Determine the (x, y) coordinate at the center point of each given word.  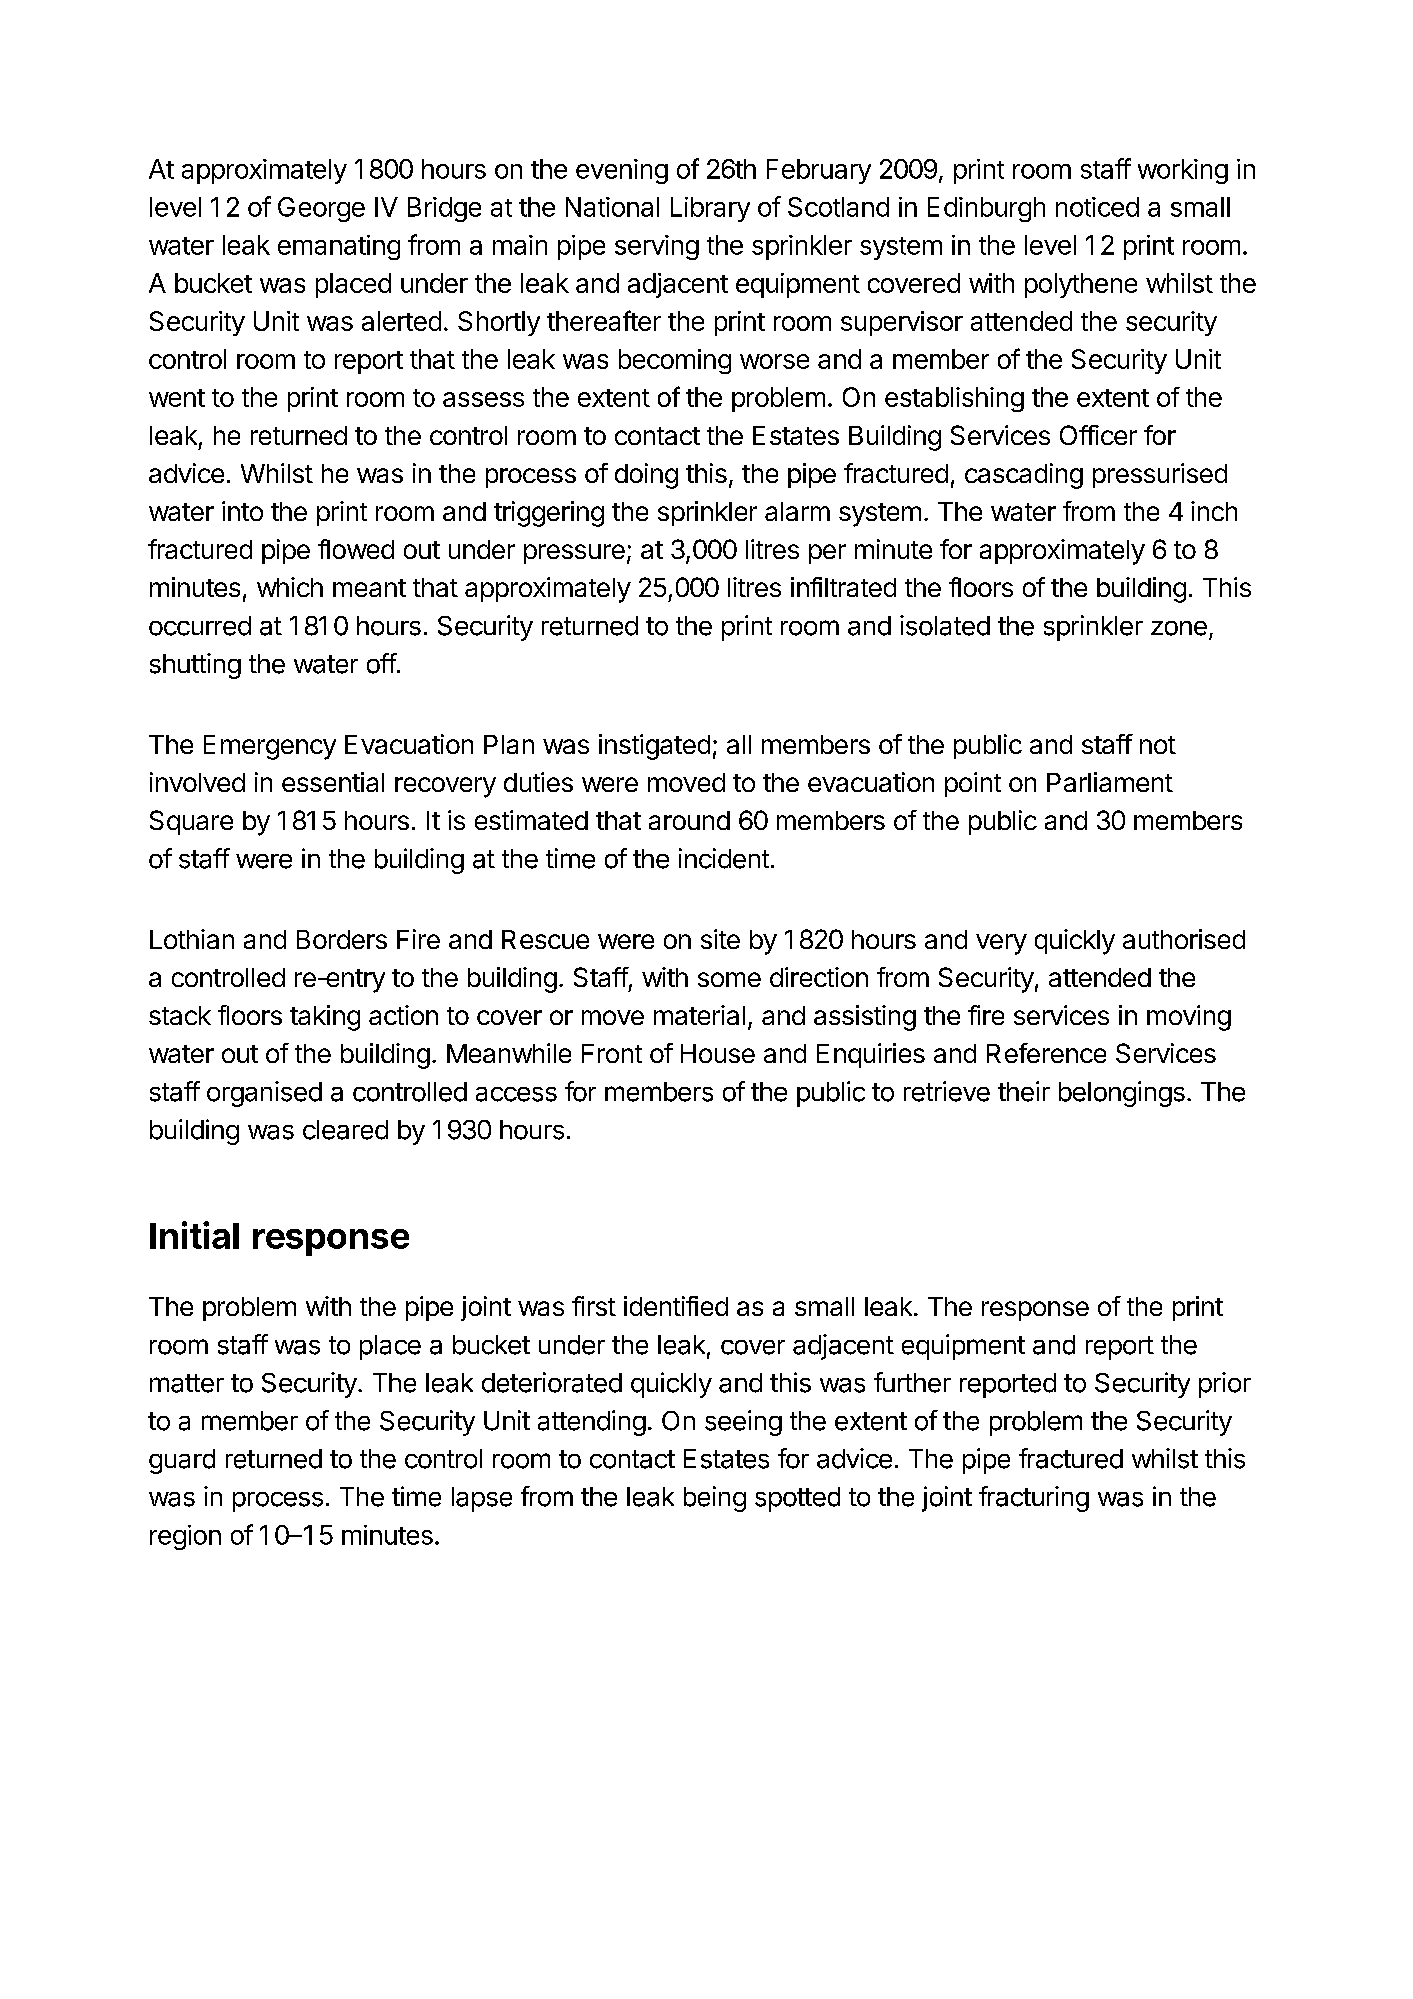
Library (710, 209)
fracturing (1034, 1499)
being (715, 1499)
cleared (345, 1130)
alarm (797, 511)
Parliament (1110, 782)
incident (724, 858)
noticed (1097, 207)
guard (182, 1461)
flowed (356, 549)
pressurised (1160, 475)
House (718, 1053)
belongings (1122, 1094)
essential (333, 782)
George (321, 209)
